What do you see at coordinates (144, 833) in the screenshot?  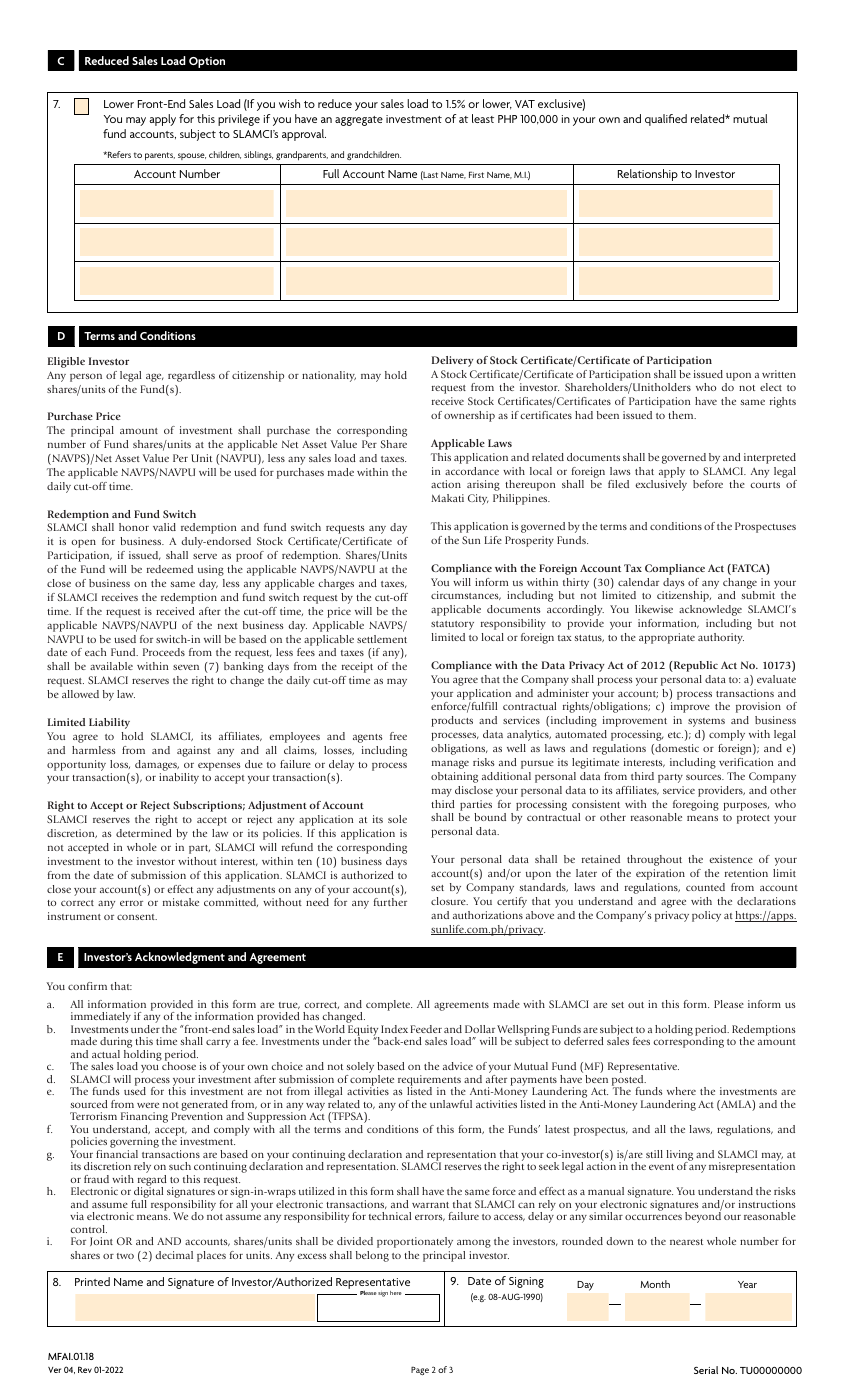 I see `determined` at bounding box center [144, 833].
